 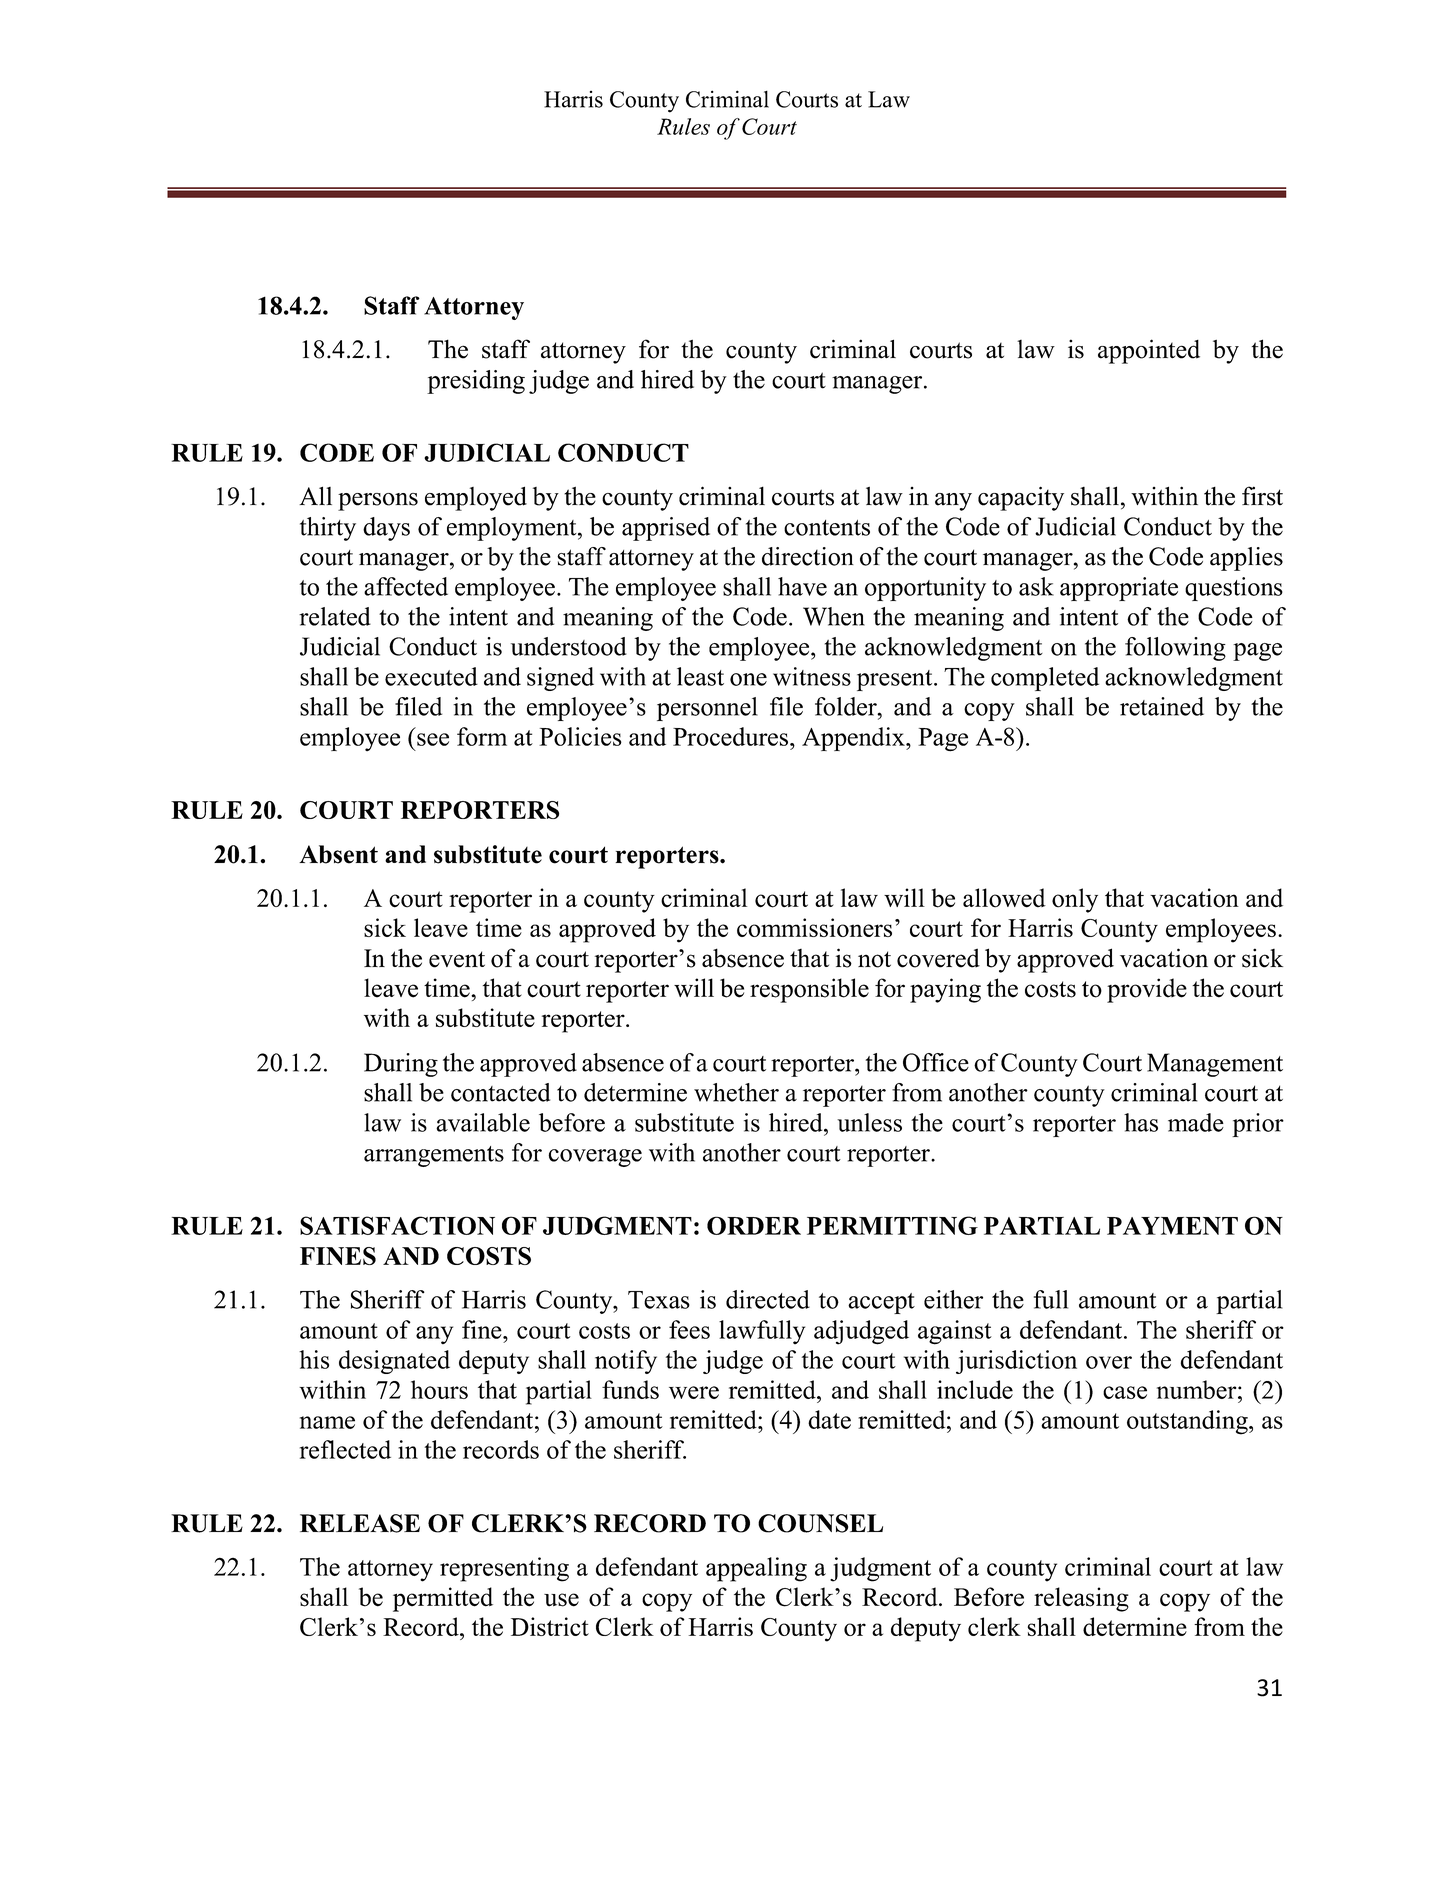 What do you see at coordinates (443, 1599) in the screenshot?
I see `permitted` at bounding box center [443, 1599].
